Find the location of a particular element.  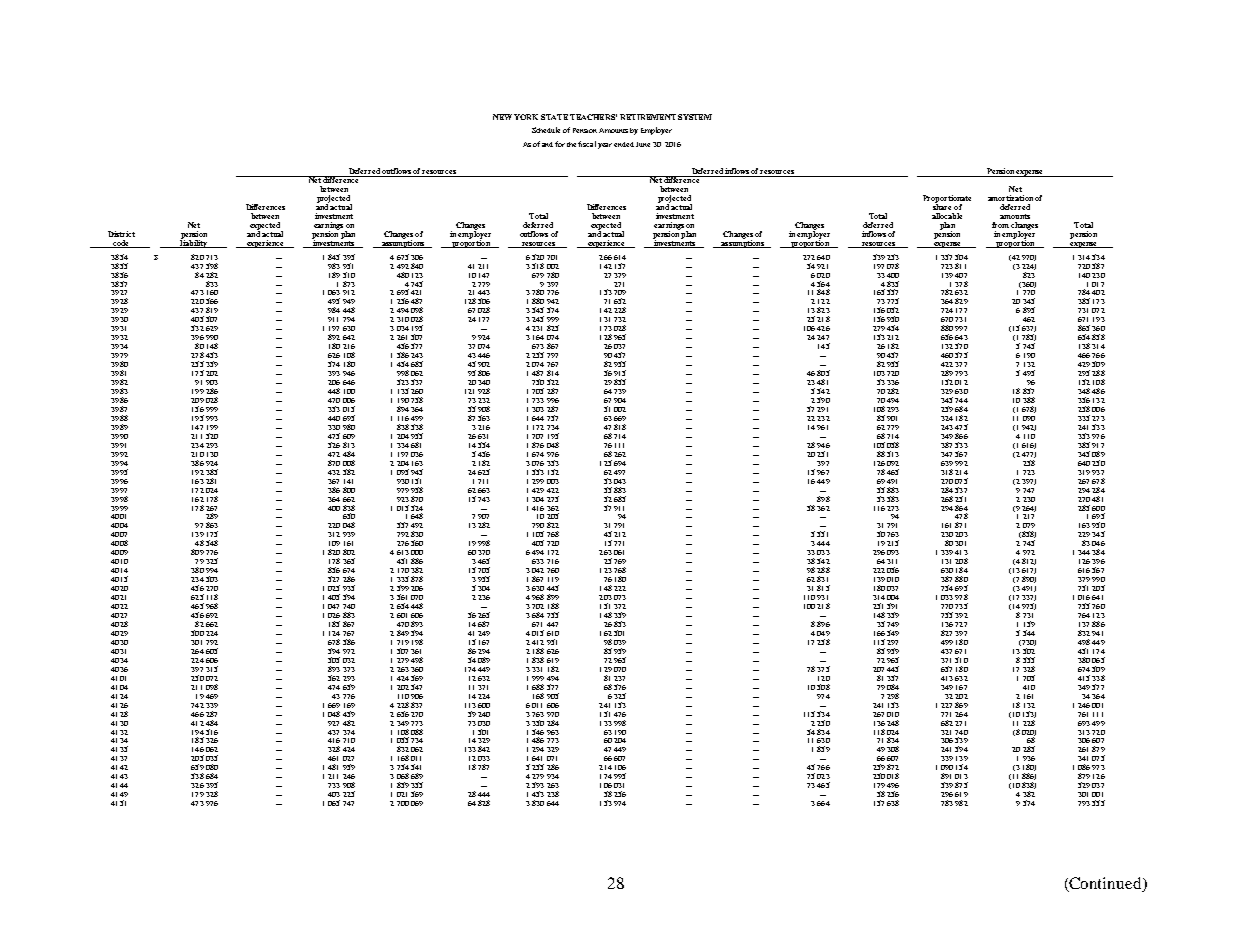

Continued is located at coordinates (1106, 884).
